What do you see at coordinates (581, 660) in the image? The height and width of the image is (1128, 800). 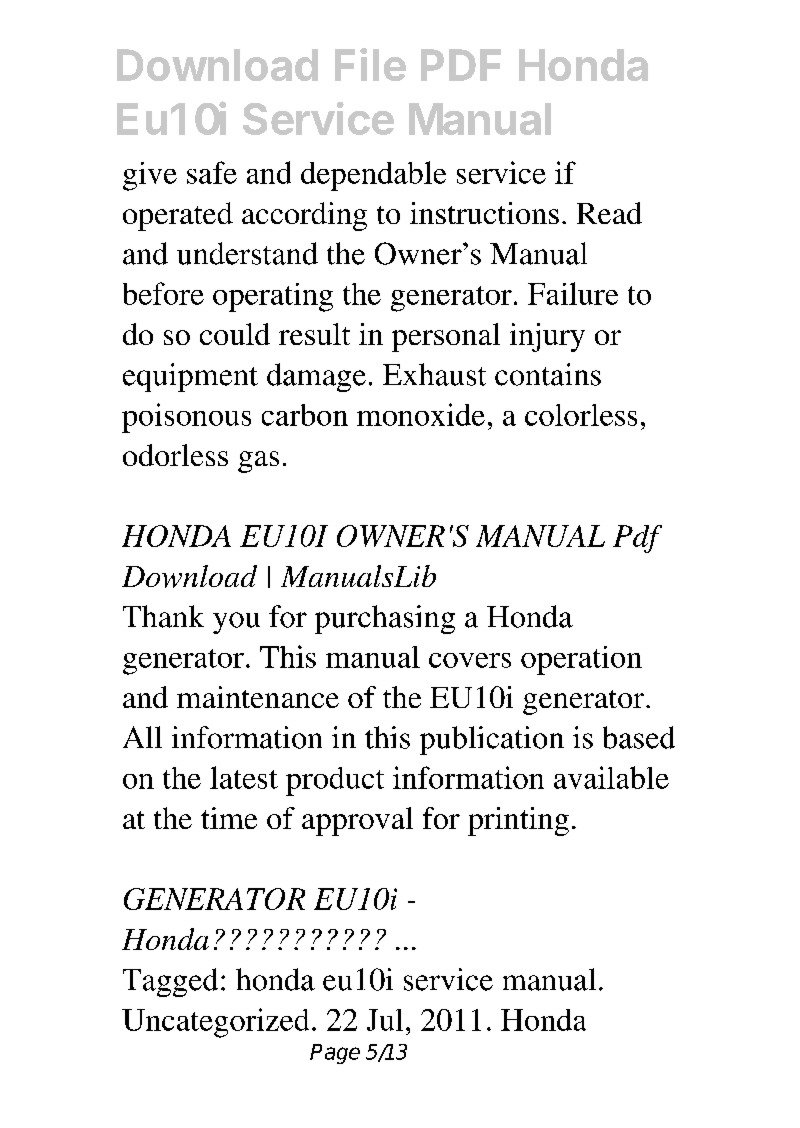 I see `operation` at bounding box center [581, 660].
